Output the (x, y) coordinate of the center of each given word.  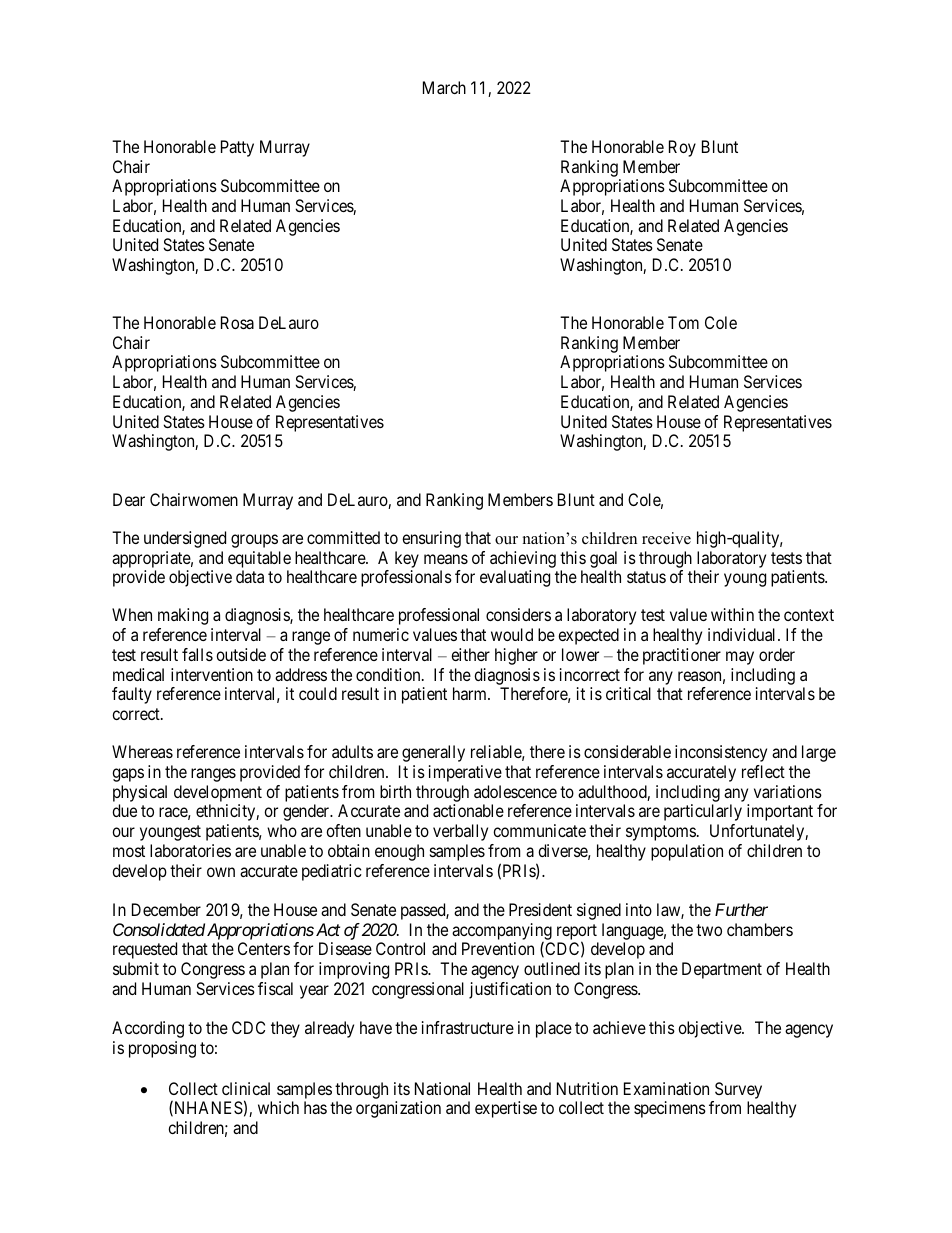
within (732, 614)
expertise (506, 1109)
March (444, 87)
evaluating (515, 578)
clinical (246, 1088)
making (183, 616)
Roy (682, 148)
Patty (237, 148)
